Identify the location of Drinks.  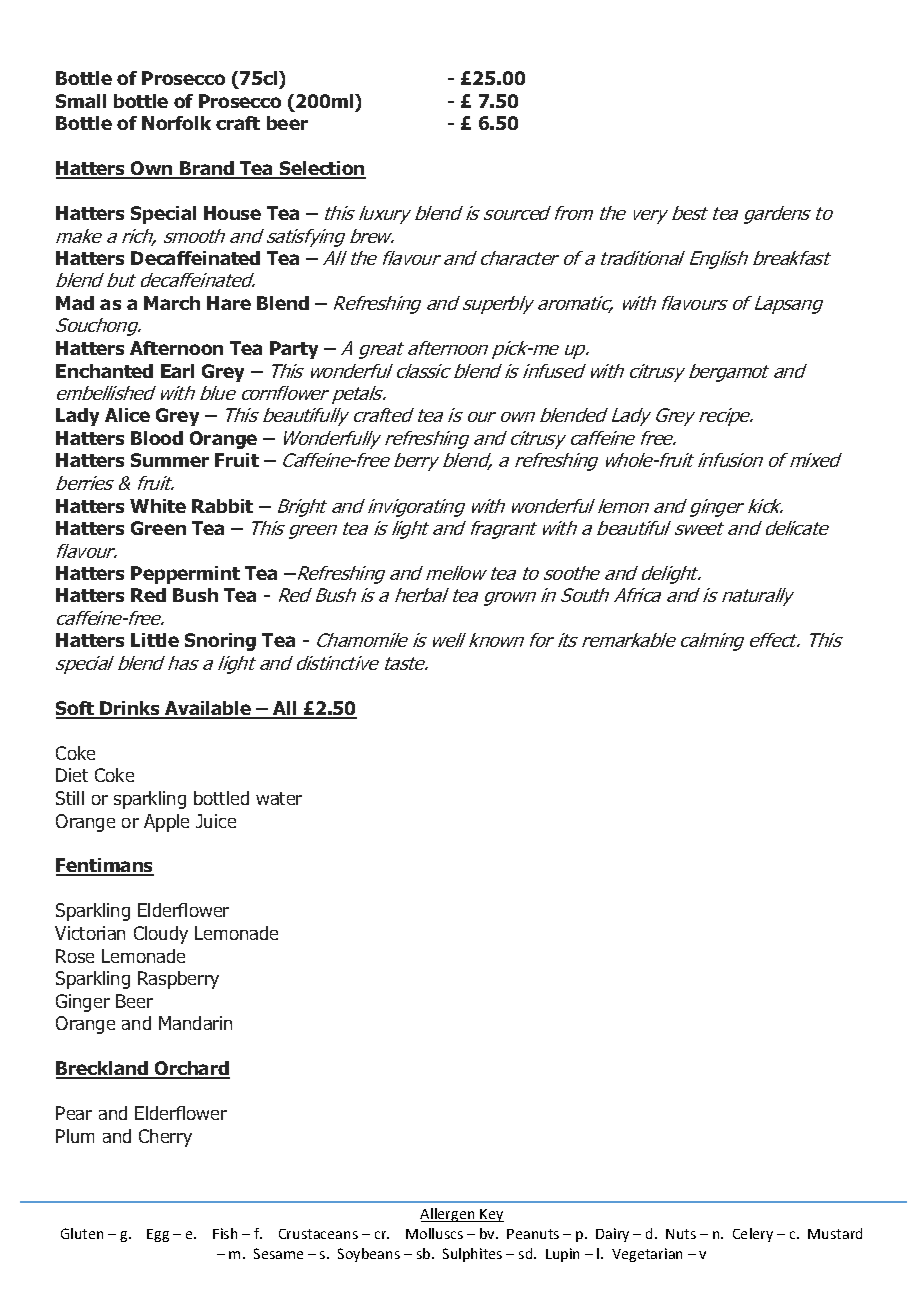
(130, 709).
